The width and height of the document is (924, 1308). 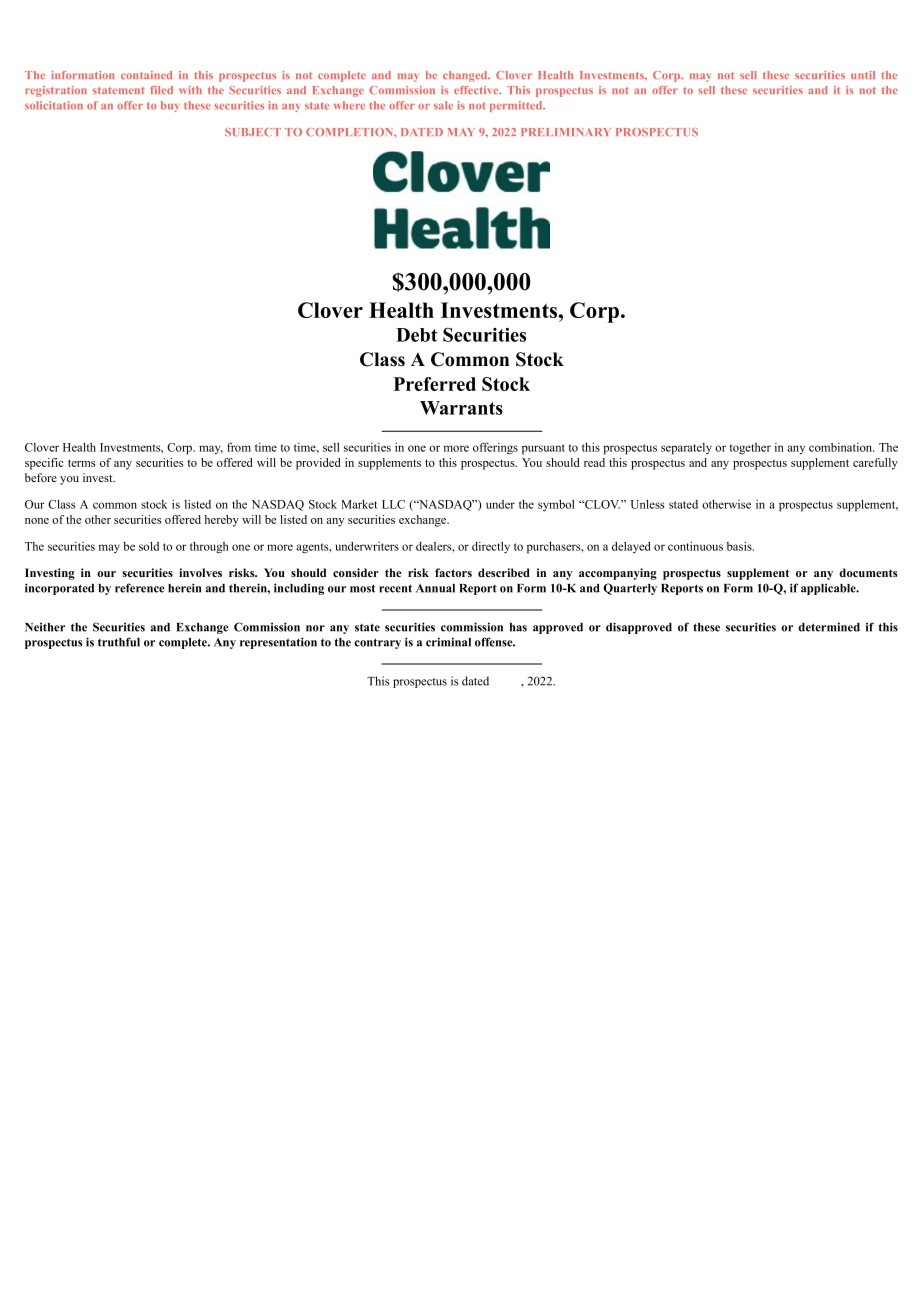 What do you see at coordinates (750, 449) in the document?
I see `together` at bounding box center [750, 449].
